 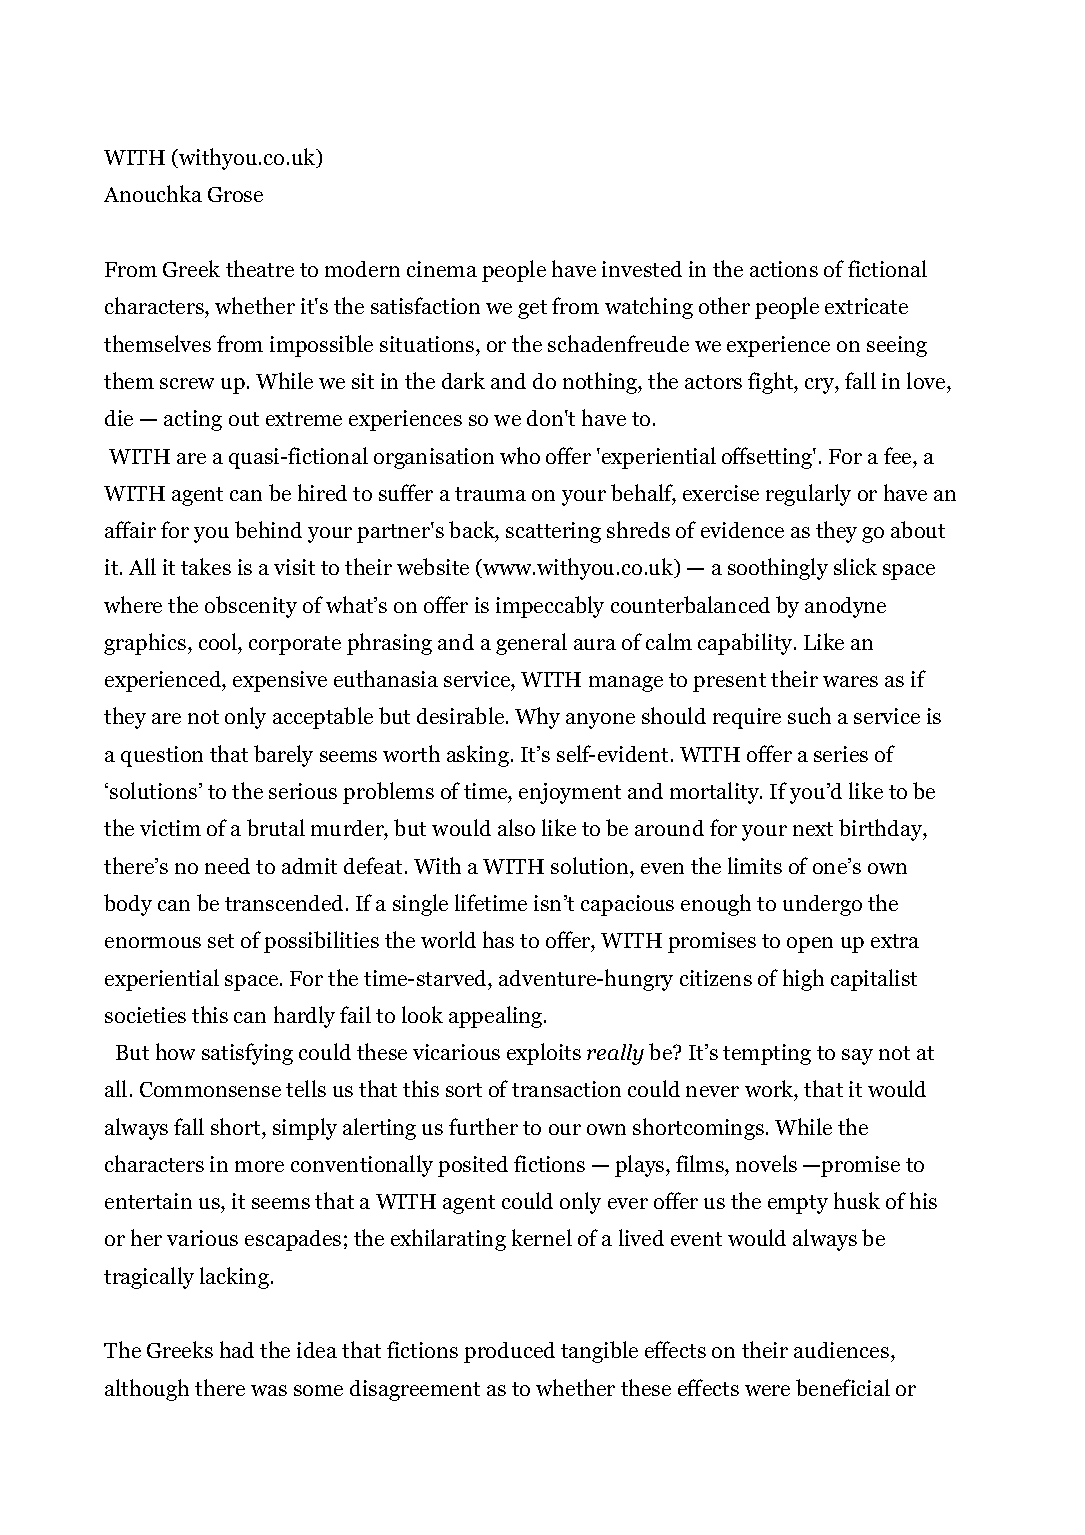 I want to click on high, so click(x=803, y=980).
